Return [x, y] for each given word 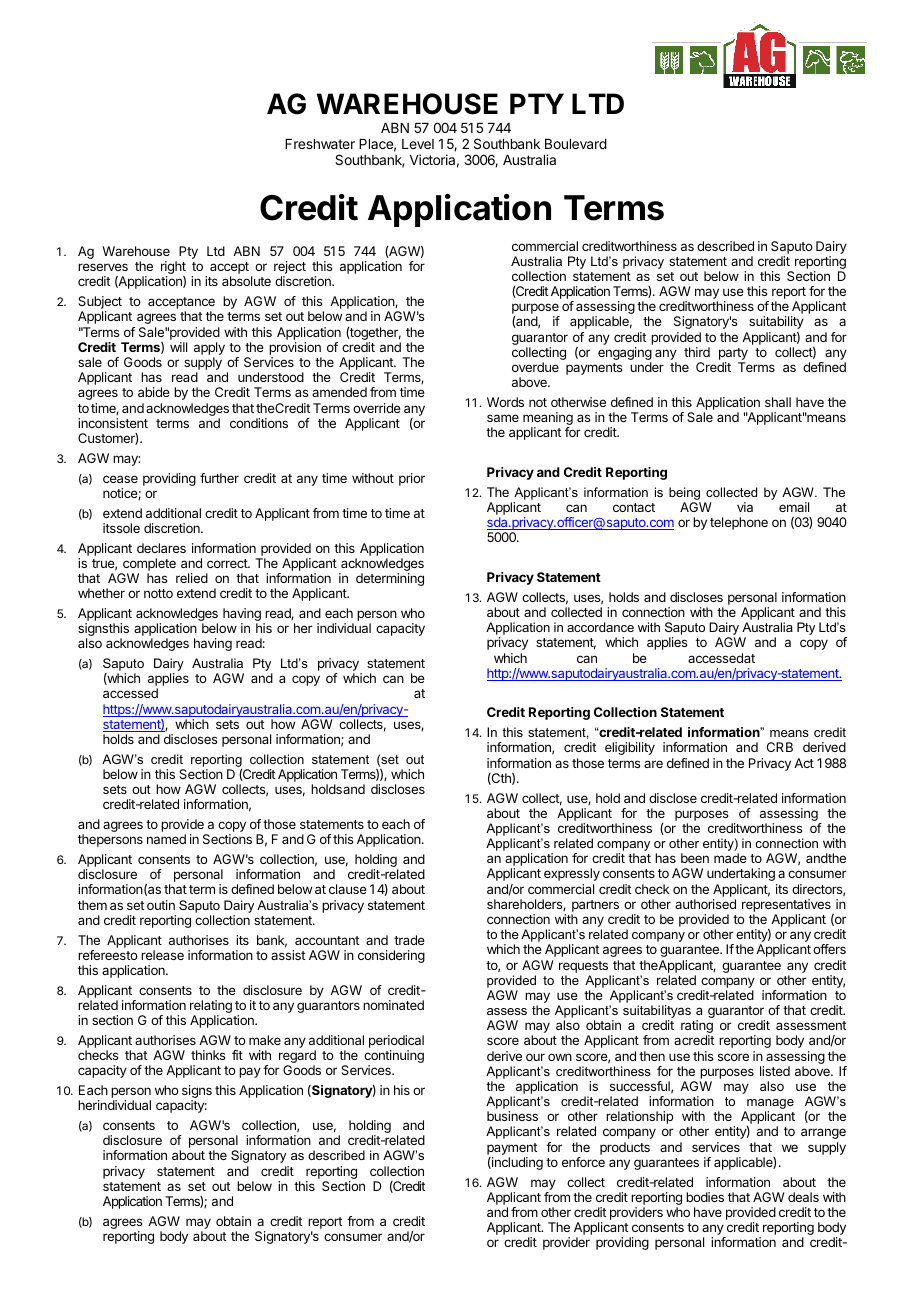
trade [409, 940]
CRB [780, 747]
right [173, 269]
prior [412, 479]
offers [829, 949]
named [166, 839]
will [178, 347]
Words [505, 402]
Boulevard [576, 144]
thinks [208, 1055]
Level [418, 144]
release [162, 955]
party [733, 355]
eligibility [630, 748]
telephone [739, 523]
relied [192, 578]
